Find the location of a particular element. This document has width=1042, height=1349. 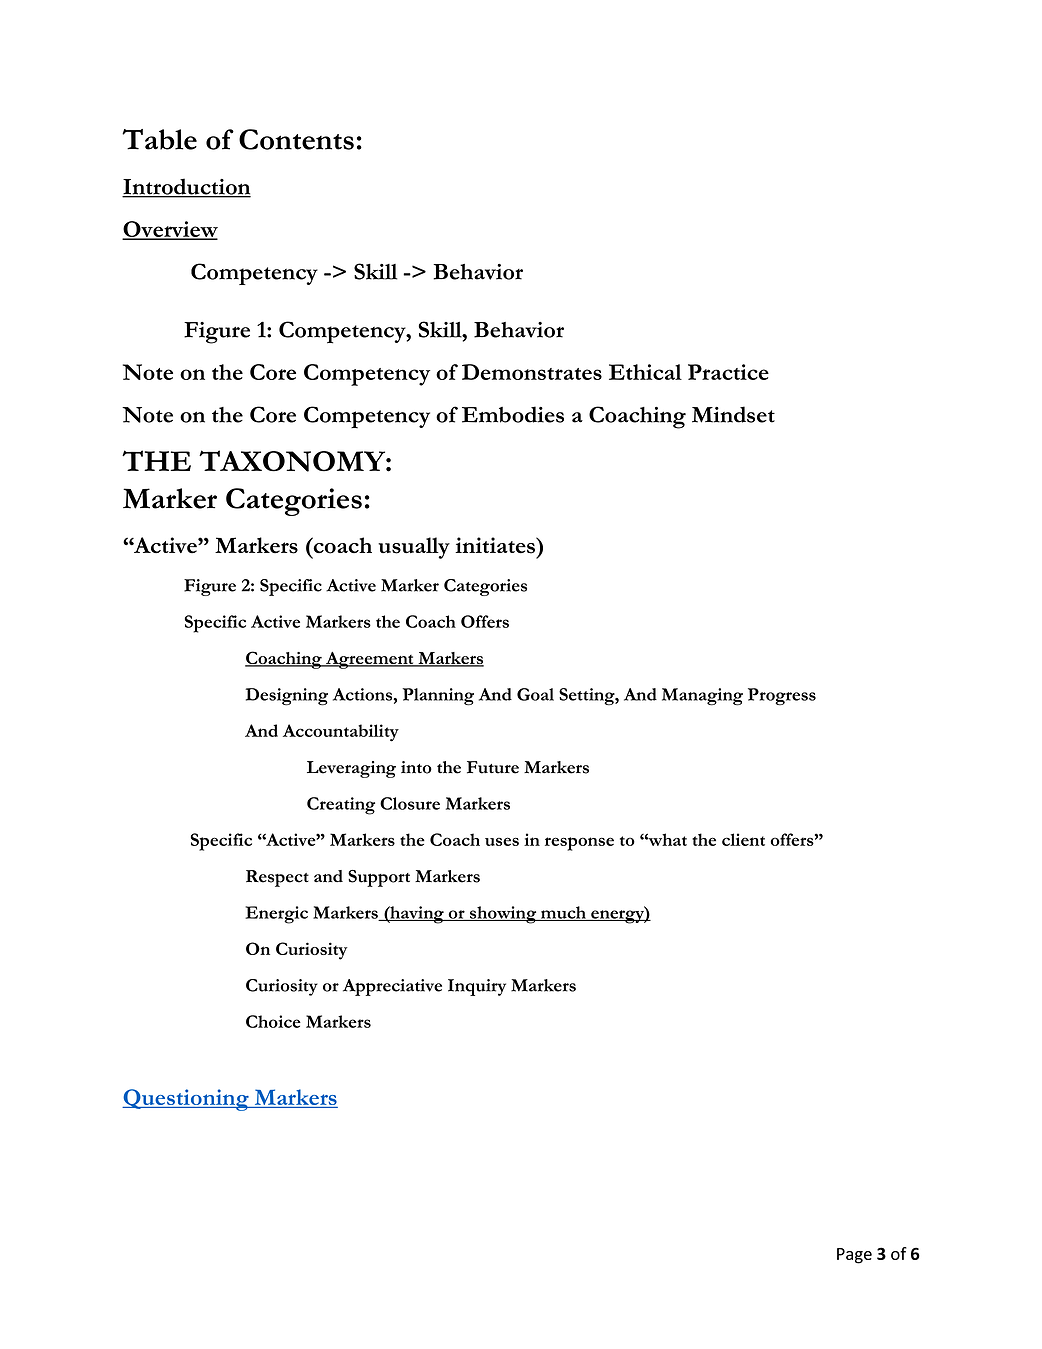

Practice is located at coordinates (728, 372).
